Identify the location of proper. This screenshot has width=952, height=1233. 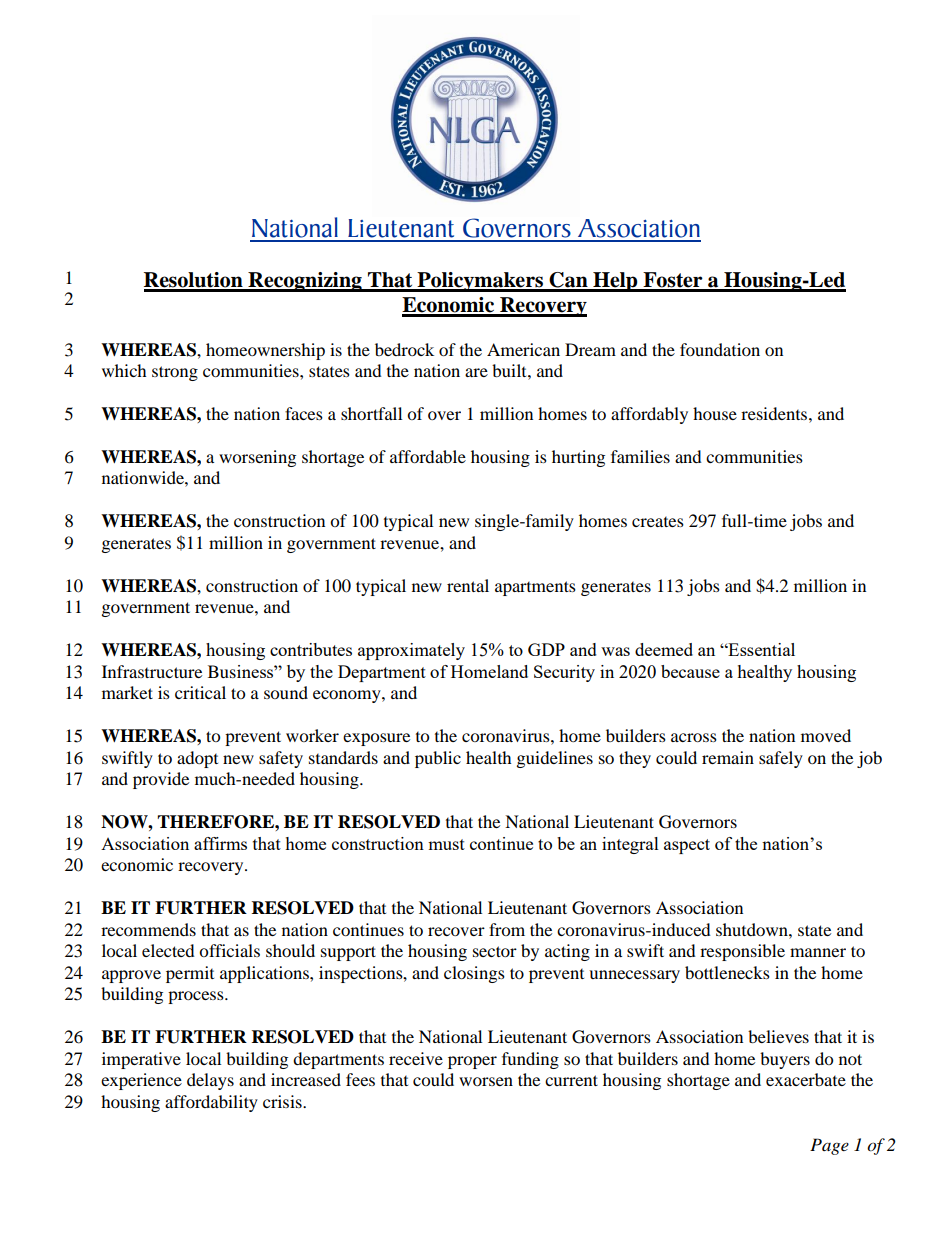
(472, 1062).
